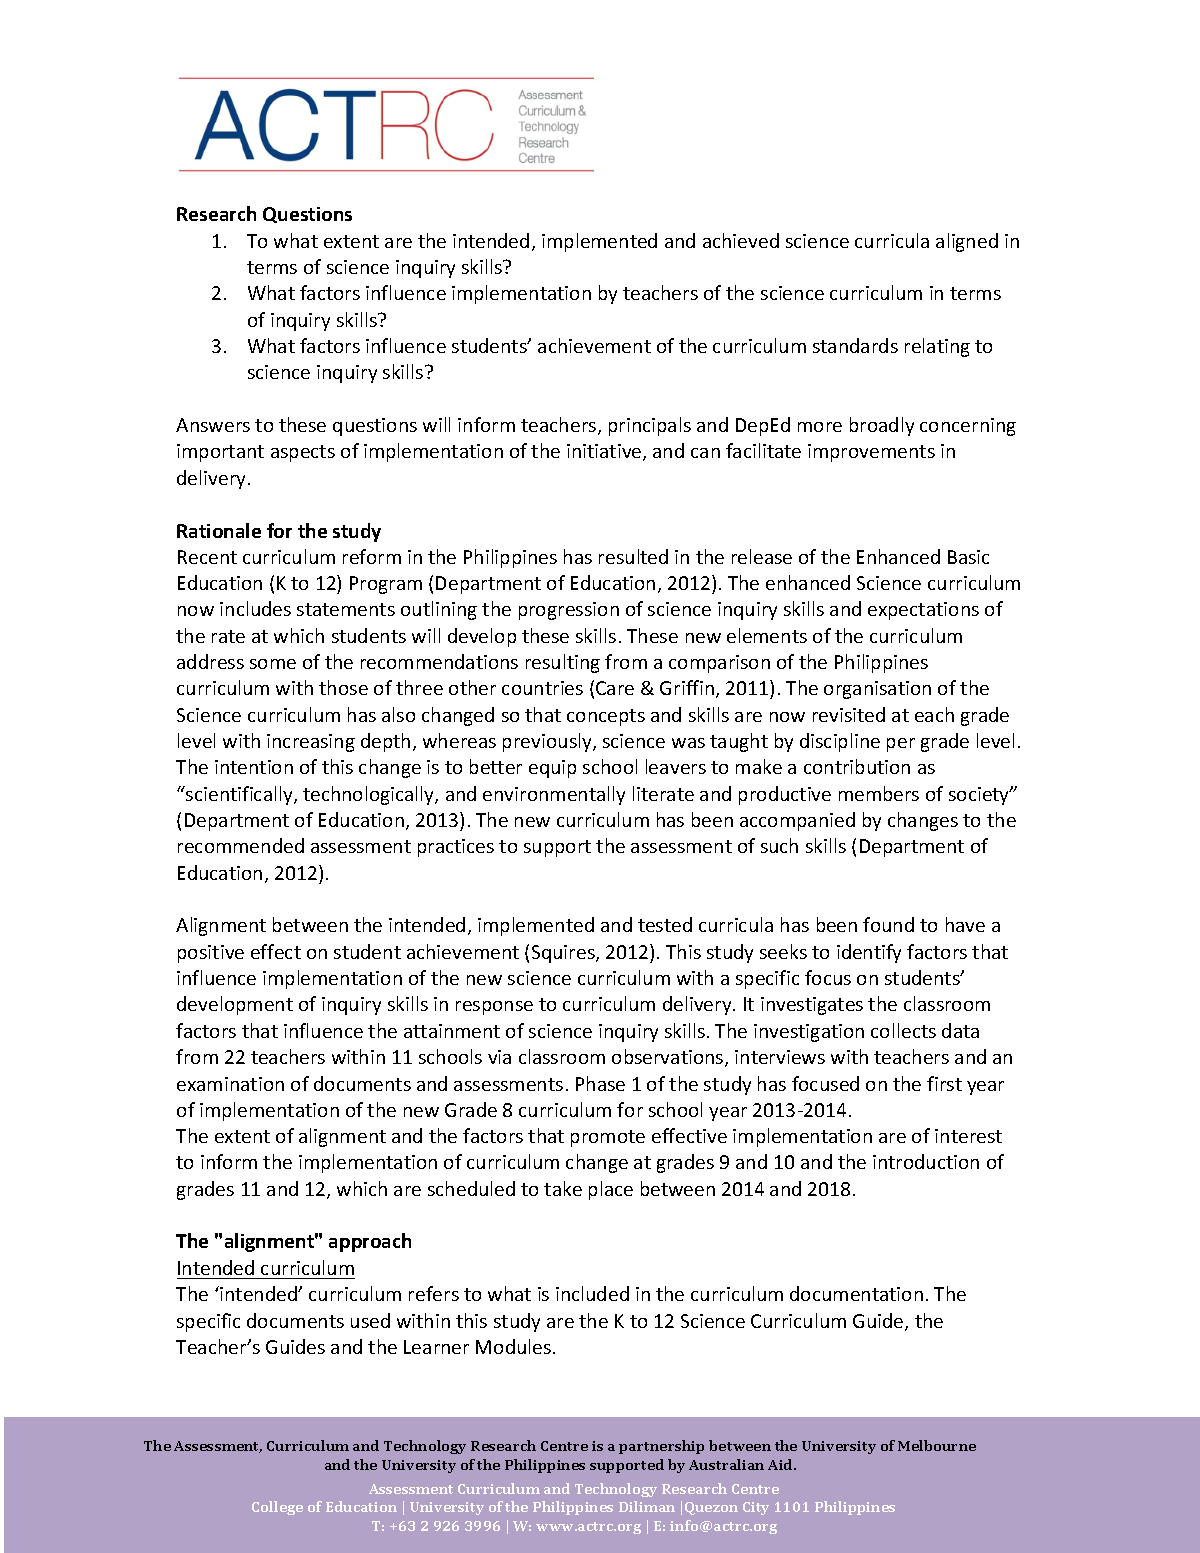 This screenshot has height=1553, width=1200. What do you see at coordinates (563, 1188) in the screenshot?
I see `take` at bounding box center [563, 1188].
